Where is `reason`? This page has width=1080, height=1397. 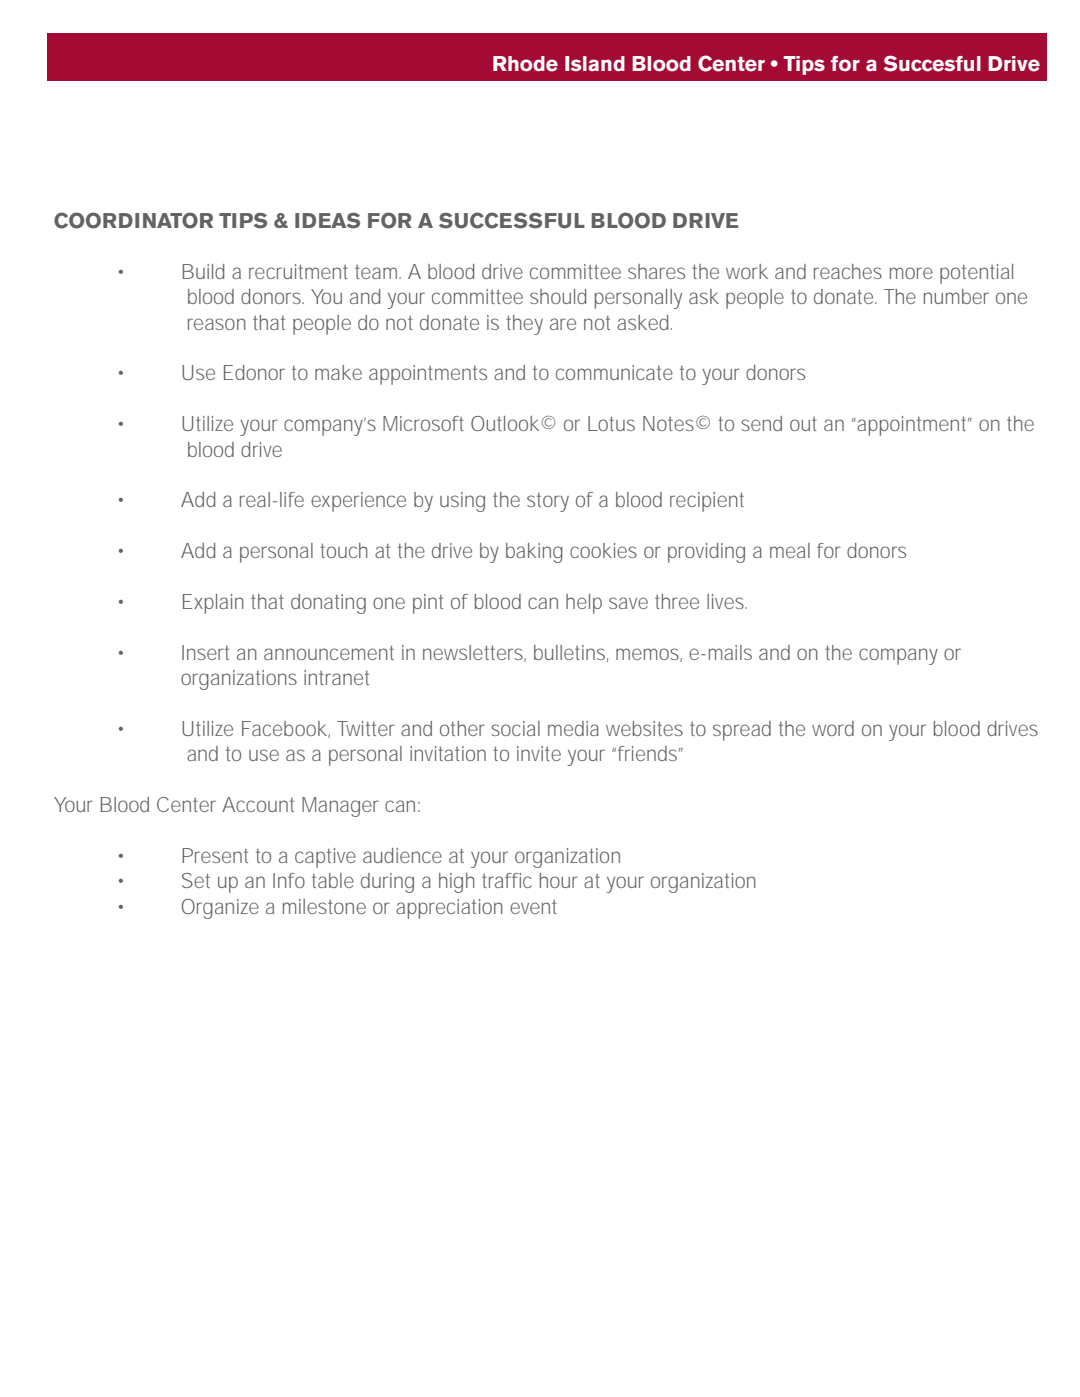
reason is located at coordinates (217, 324).
